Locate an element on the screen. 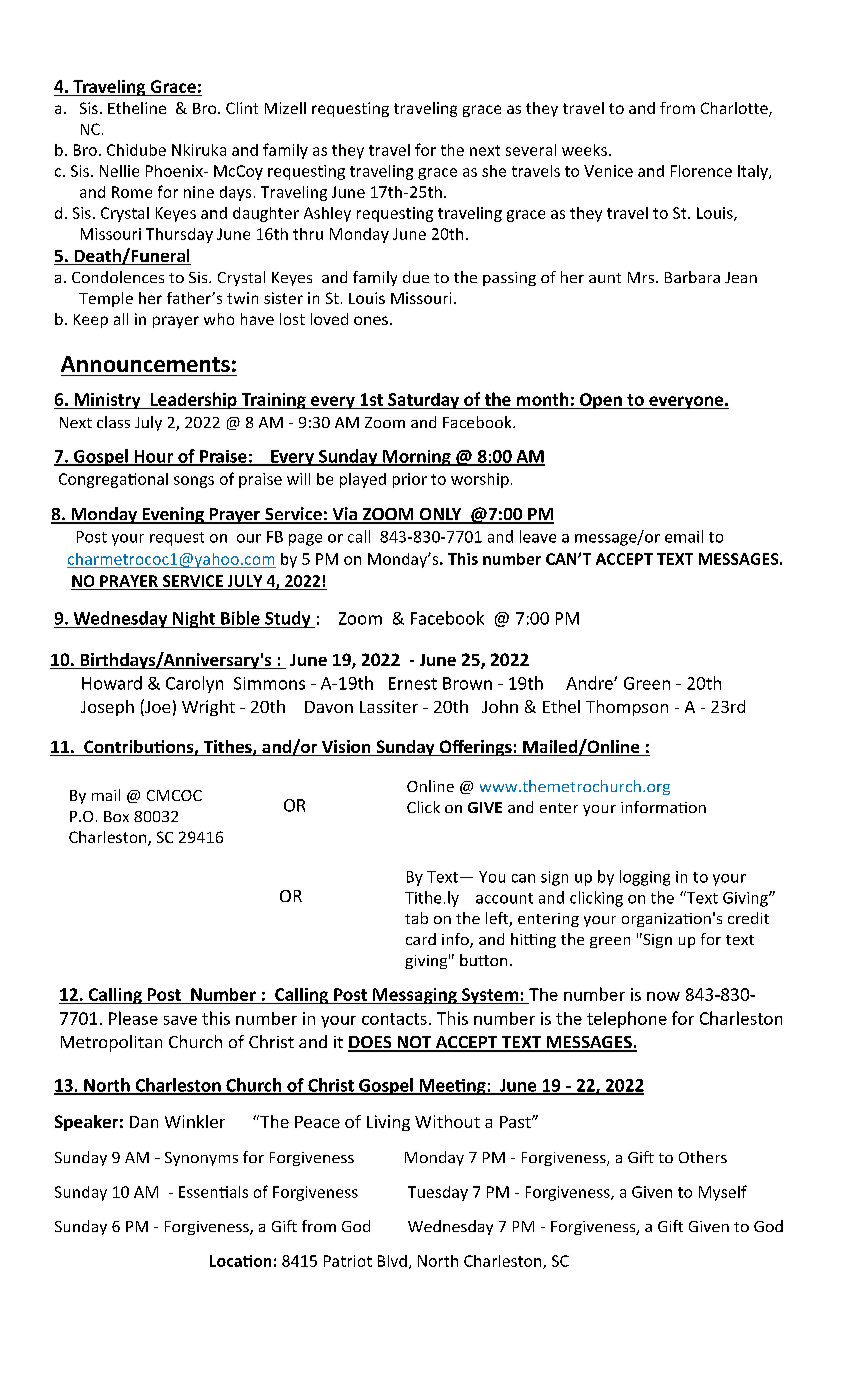  Essentials is located at coordinates (213, 1192).
